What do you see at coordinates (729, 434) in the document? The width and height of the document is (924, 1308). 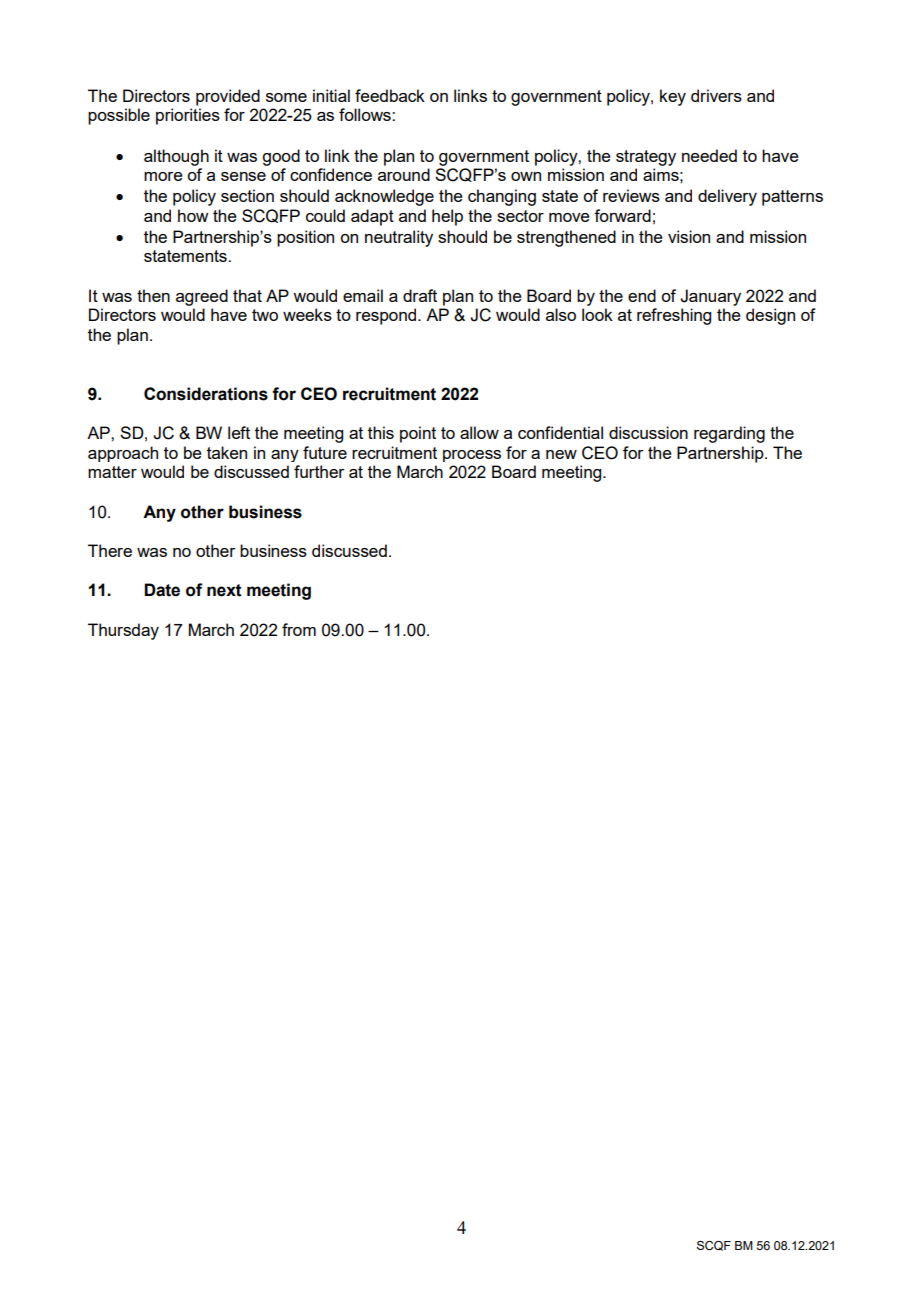 I see `regarding` at bounding box center [729, 434].
